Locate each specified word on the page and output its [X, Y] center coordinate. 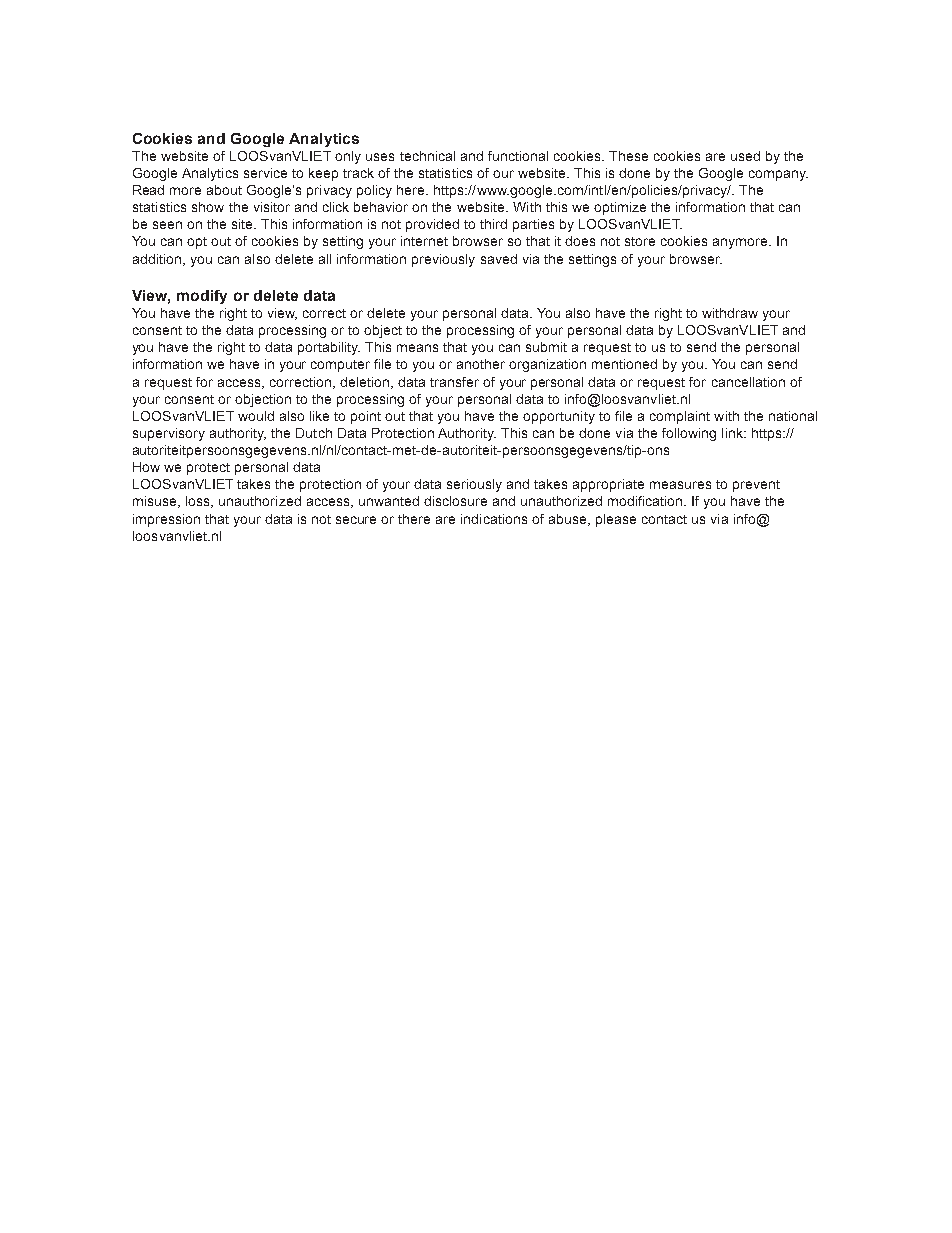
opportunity [559, 417]
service [265, 173]
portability [329, 348]
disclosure [455, 501]
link [733, 433]
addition [158, 260]
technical [427, 156]
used [745, 156]
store [640, 241]
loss [199, 502]
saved [499, 259]
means [417, 348]
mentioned [624, 364]
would [256, 416]
